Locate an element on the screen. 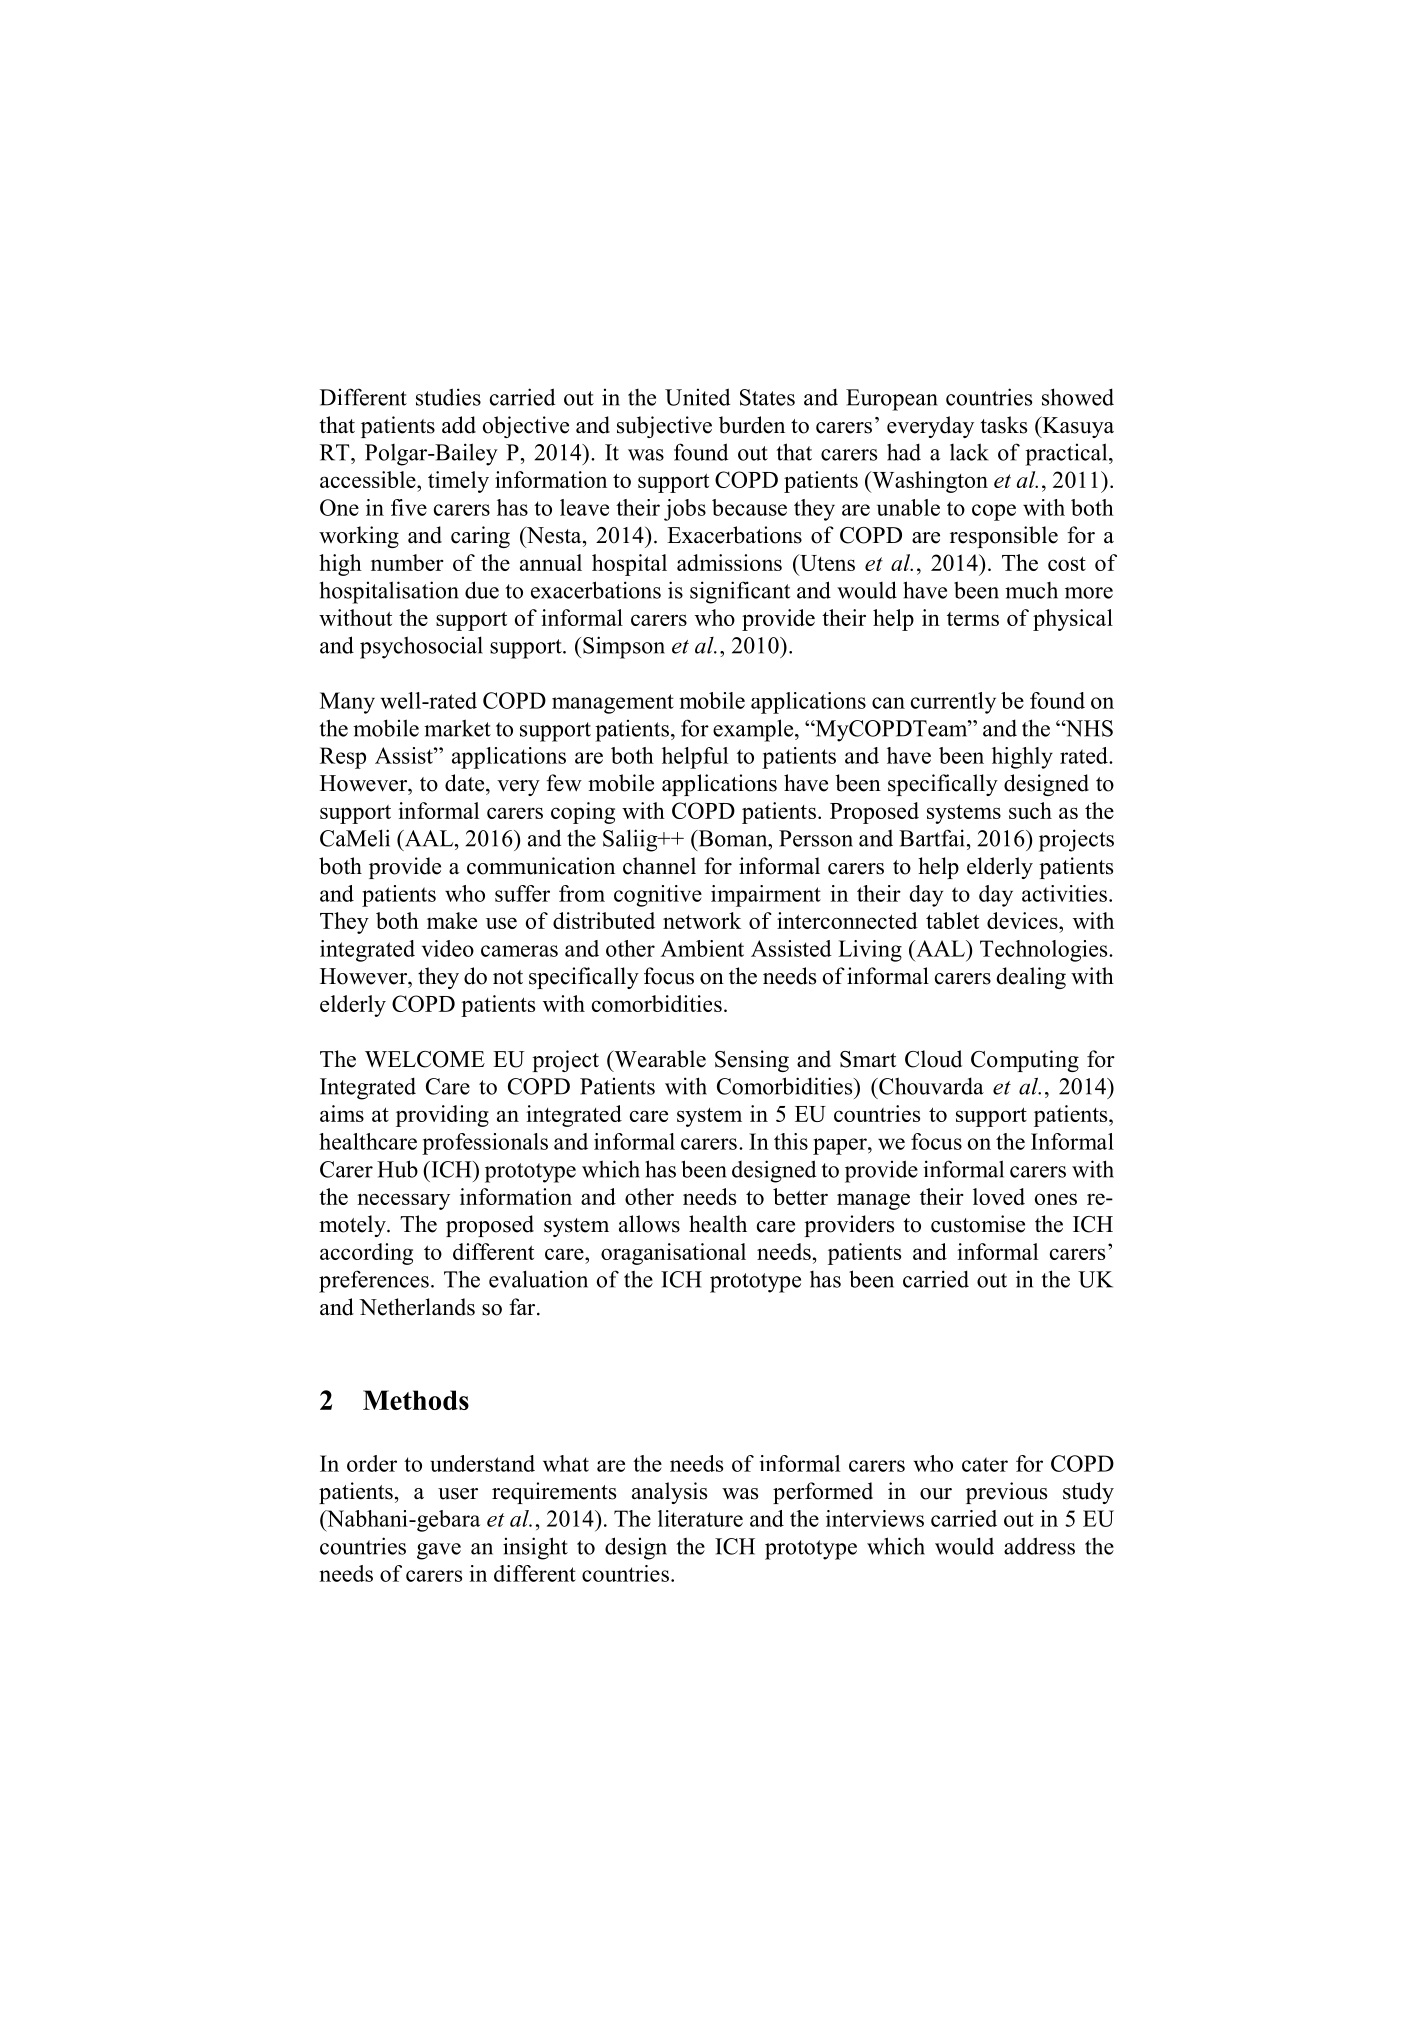 The image size is (1427, 2018). tasks is located at coordinates (1003, 425).
